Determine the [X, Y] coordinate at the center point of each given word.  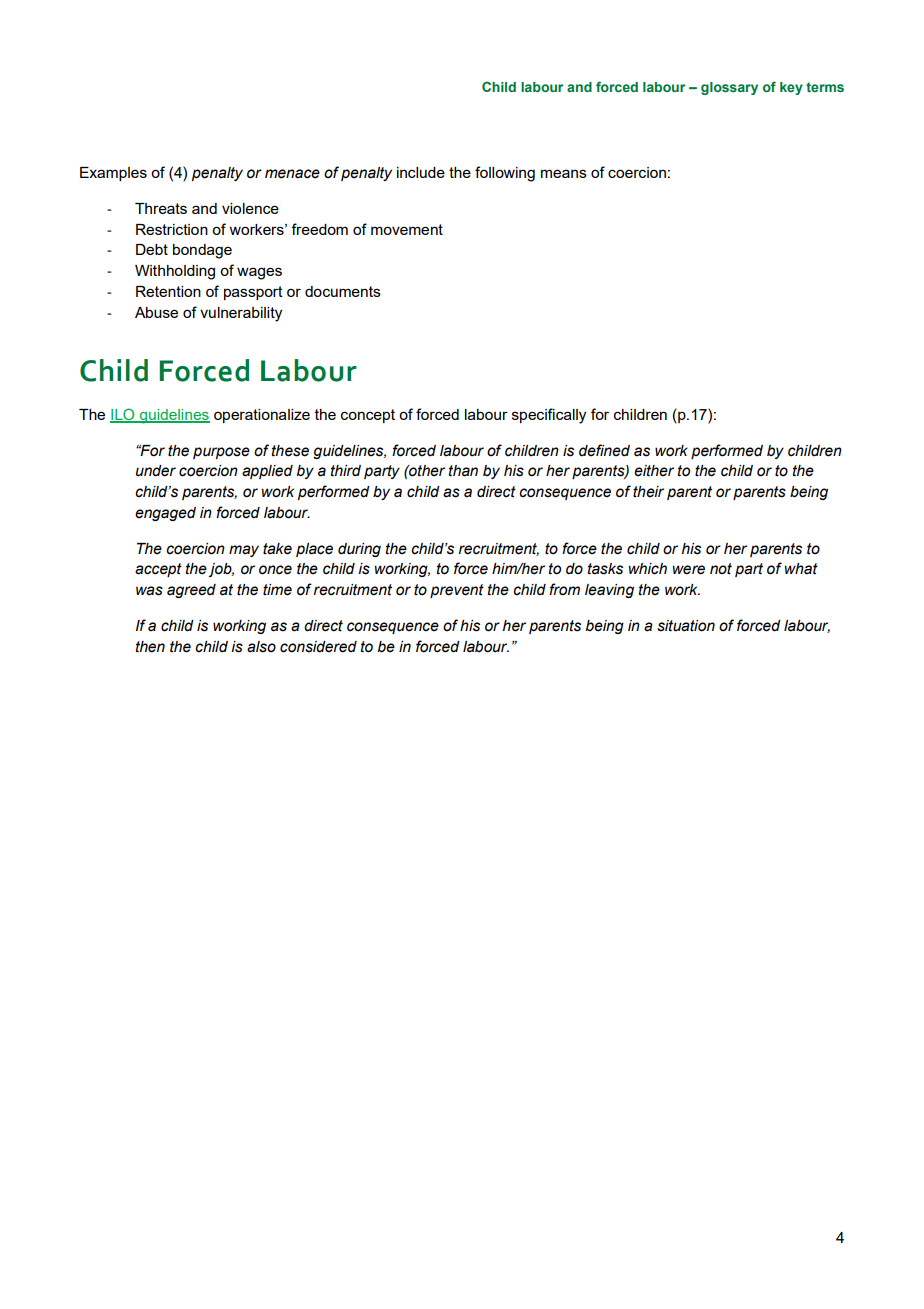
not [721, 569]
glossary [729, 88]
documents [343, 291]
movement [407, 229]
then [150, 647]
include [421, 172]
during [359, 550]
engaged [165, 514]
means [564, 173]
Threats [161, 208]
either [654, 471]
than [463, 471]
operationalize [262, 416]
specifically [549, 416]
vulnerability [241, 314]
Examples [113, 174]
